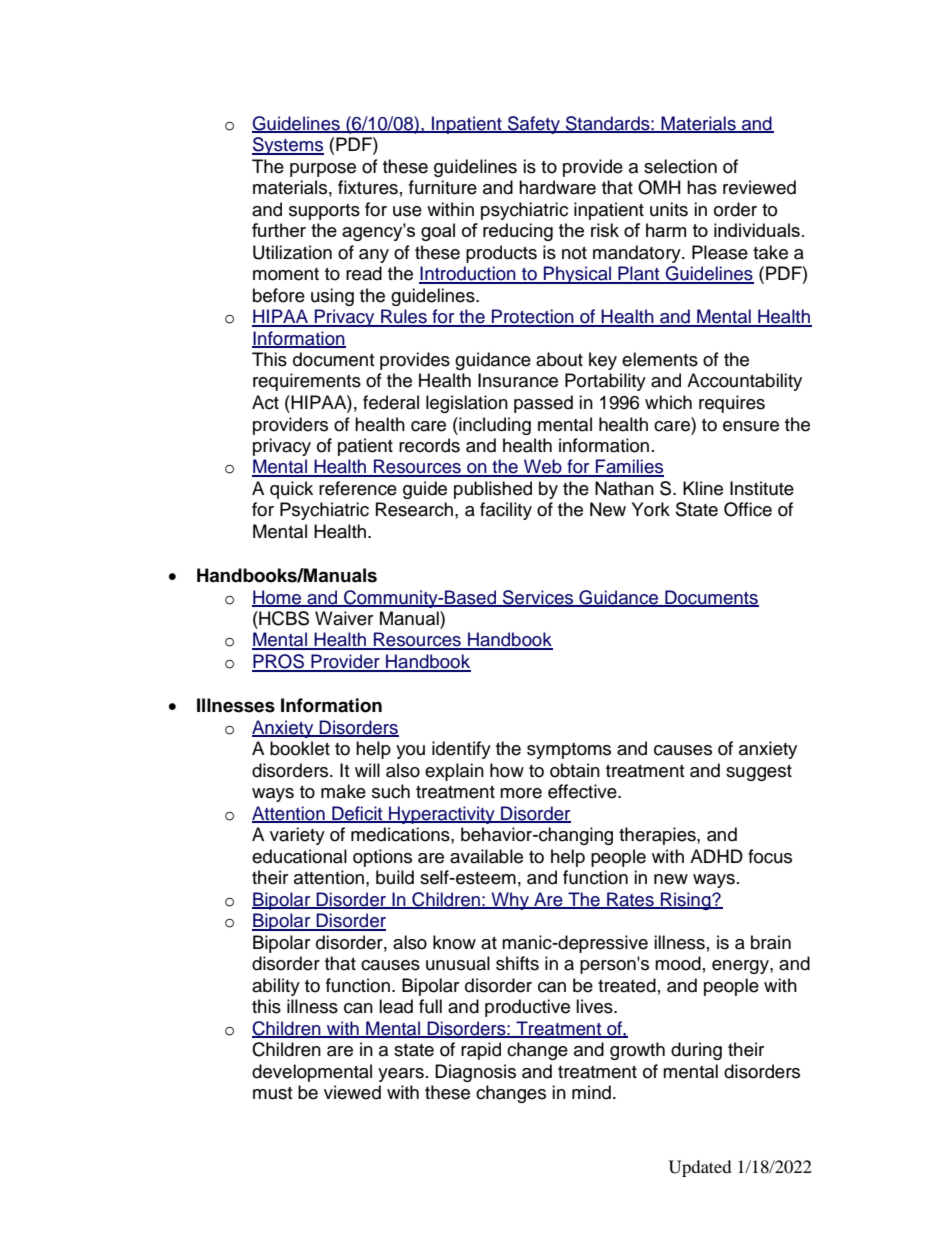 Image resolution: width=952 pixels, height=1233 pixels. What do you see at coordinates (358, 488) in the document?
I see `reference` at bounding box center [358, 488].
